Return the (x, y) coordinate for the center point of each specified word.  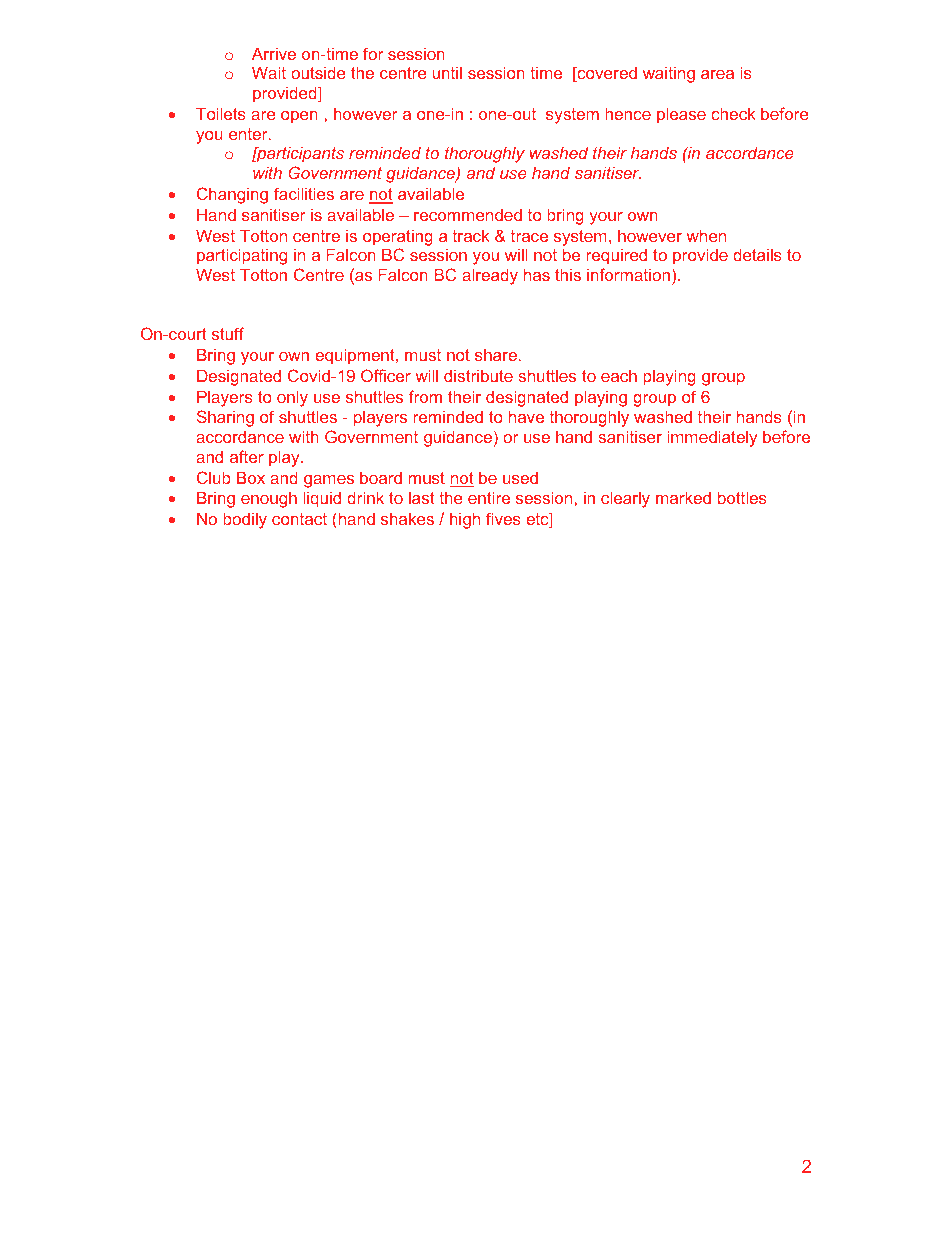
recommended (468, 215)
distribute (478, 376)
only (292, 399)
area (717, 74)
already (490, 277)
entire (489, 498)
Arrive (274, 54)
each (619, 376)
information (628, 274)
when (706, 236)
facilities (304, 193)
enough (269, 500)
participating (242, 257)
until (447, 73)
